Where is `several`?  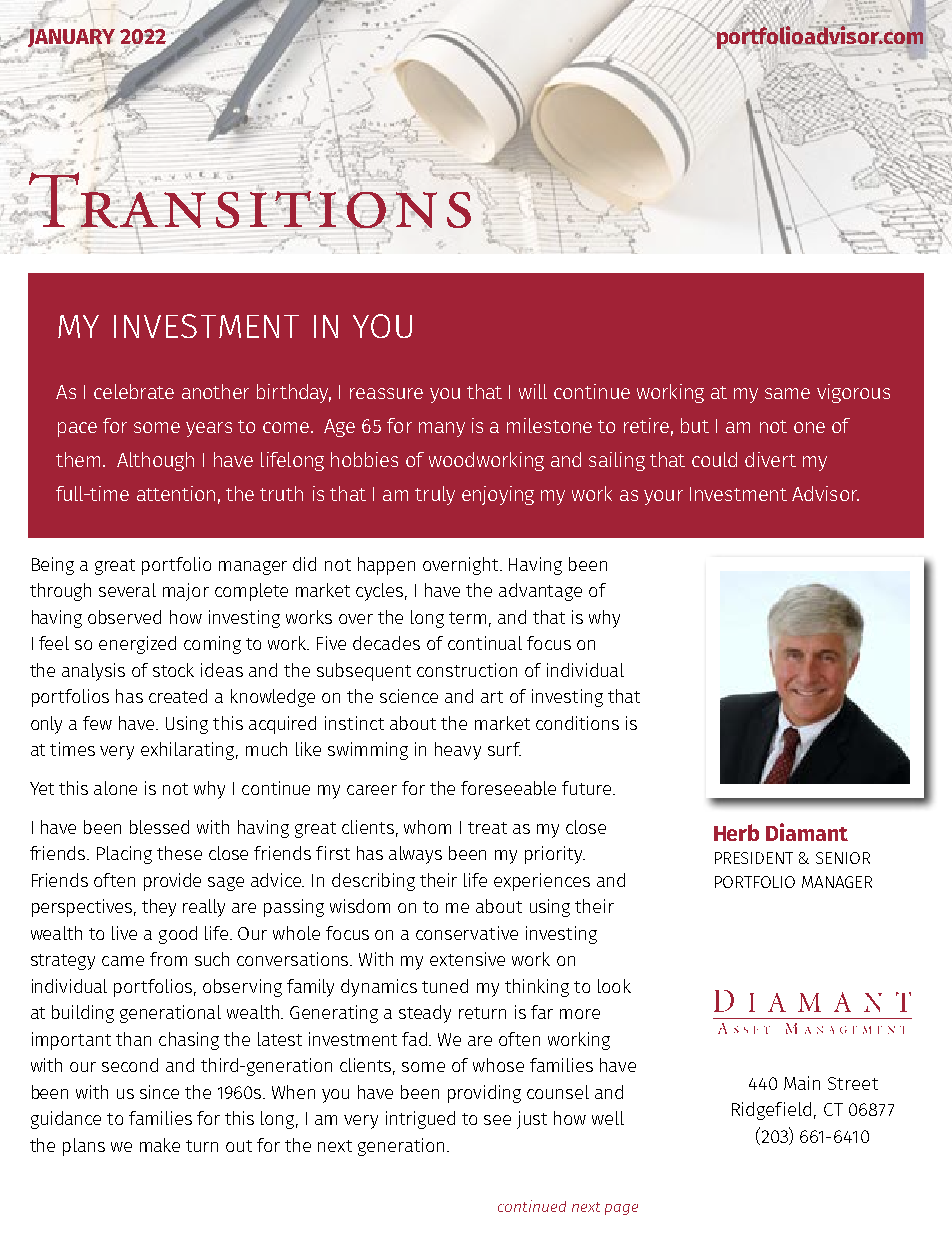
several is located at coordinates (127, 590).
